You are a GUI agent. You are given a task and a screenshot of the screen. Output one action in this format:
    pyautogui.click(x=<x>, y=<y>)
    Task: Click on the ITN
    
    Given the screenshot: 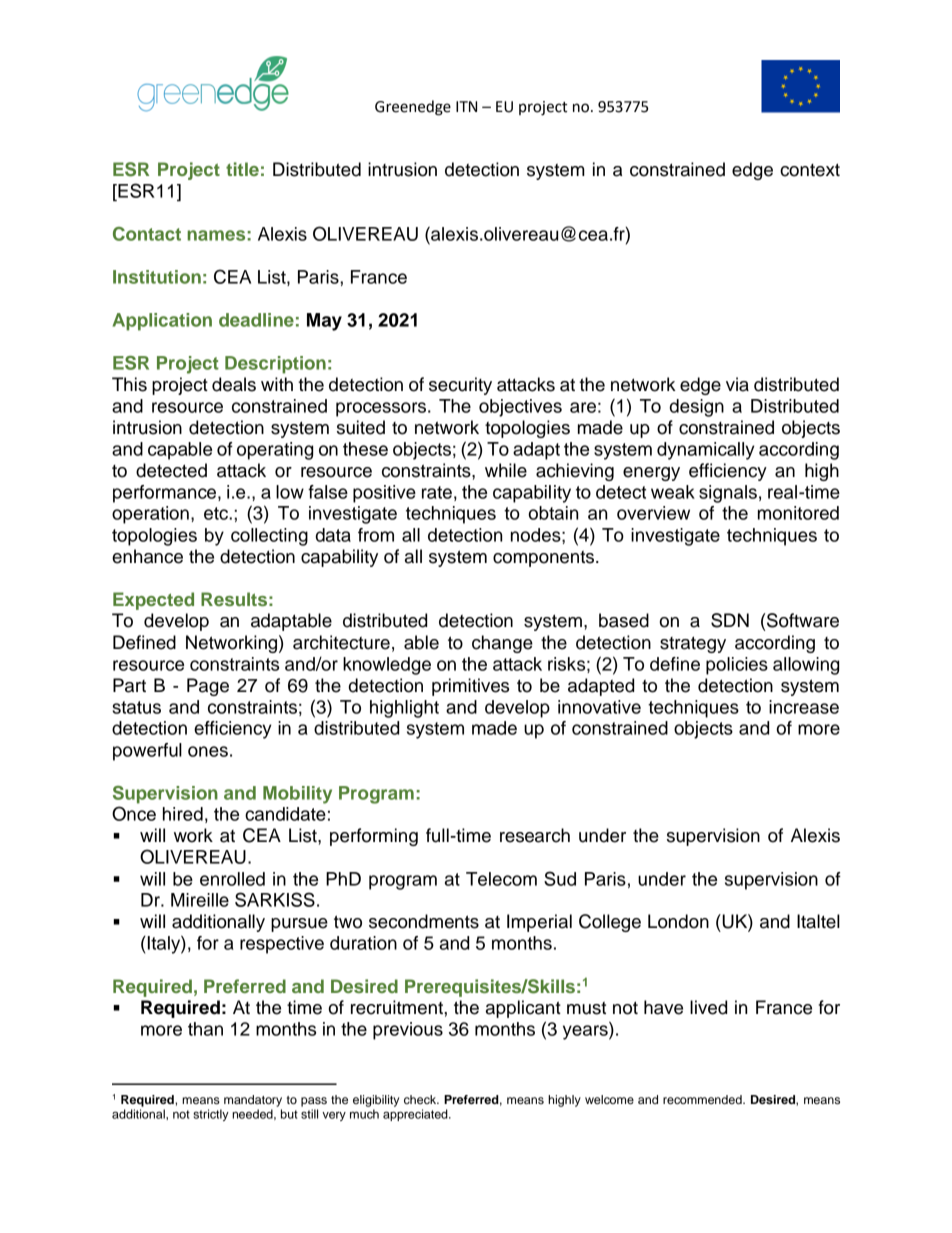 What is the action you would take?
    pyautogui.click(x=466, y=106)
